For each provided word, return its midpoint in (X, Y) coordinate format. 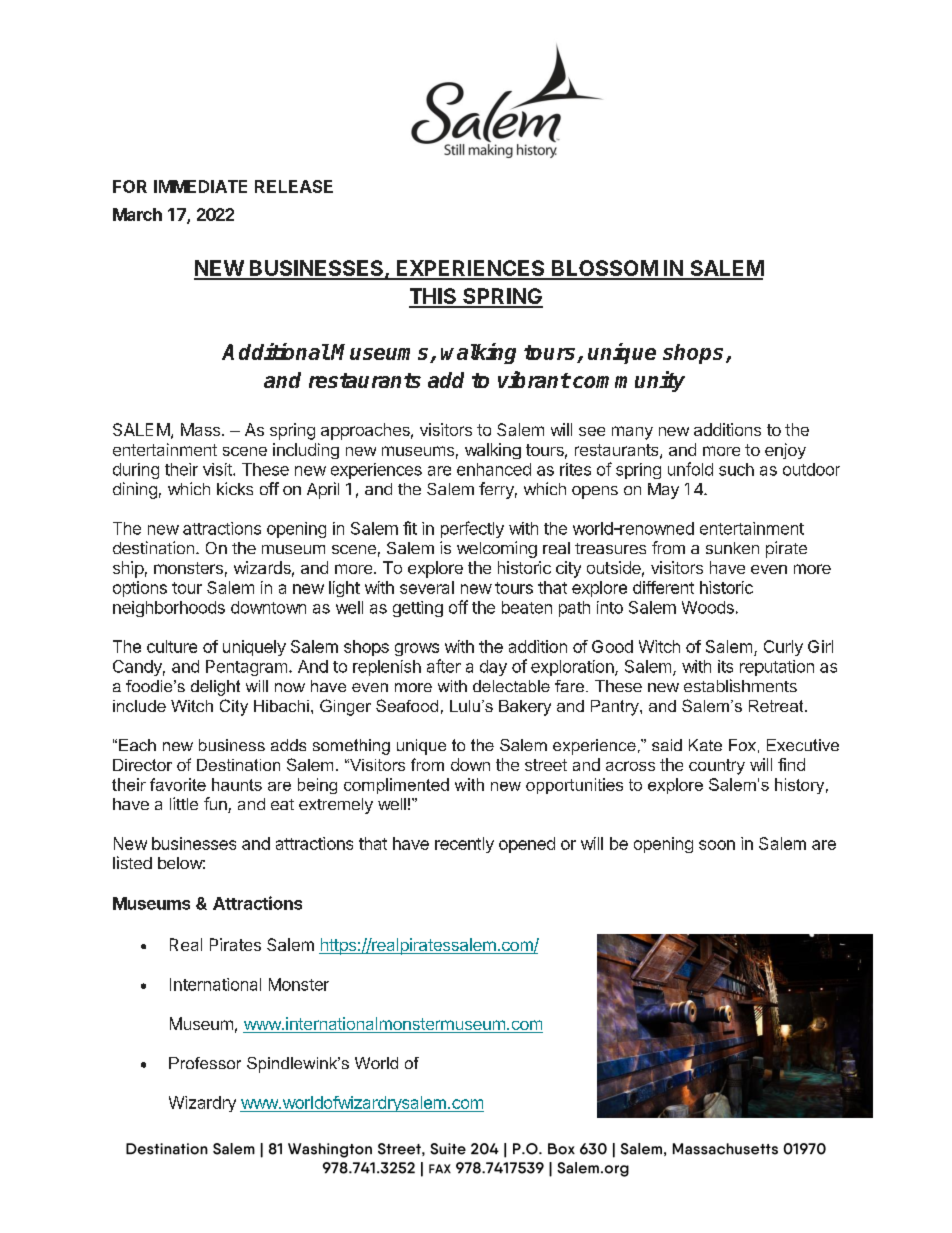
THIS (434, 297)
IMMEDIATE (200, 186)
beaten (527, 607)
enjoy (785, 451)
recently (464, 845)
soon (717, 845)
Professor (205, 1063)
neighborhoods (169, 609)
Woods (708, 607)
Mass (202, 429)
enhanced (494, 469)
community (629, 381)
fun (216, 805)
